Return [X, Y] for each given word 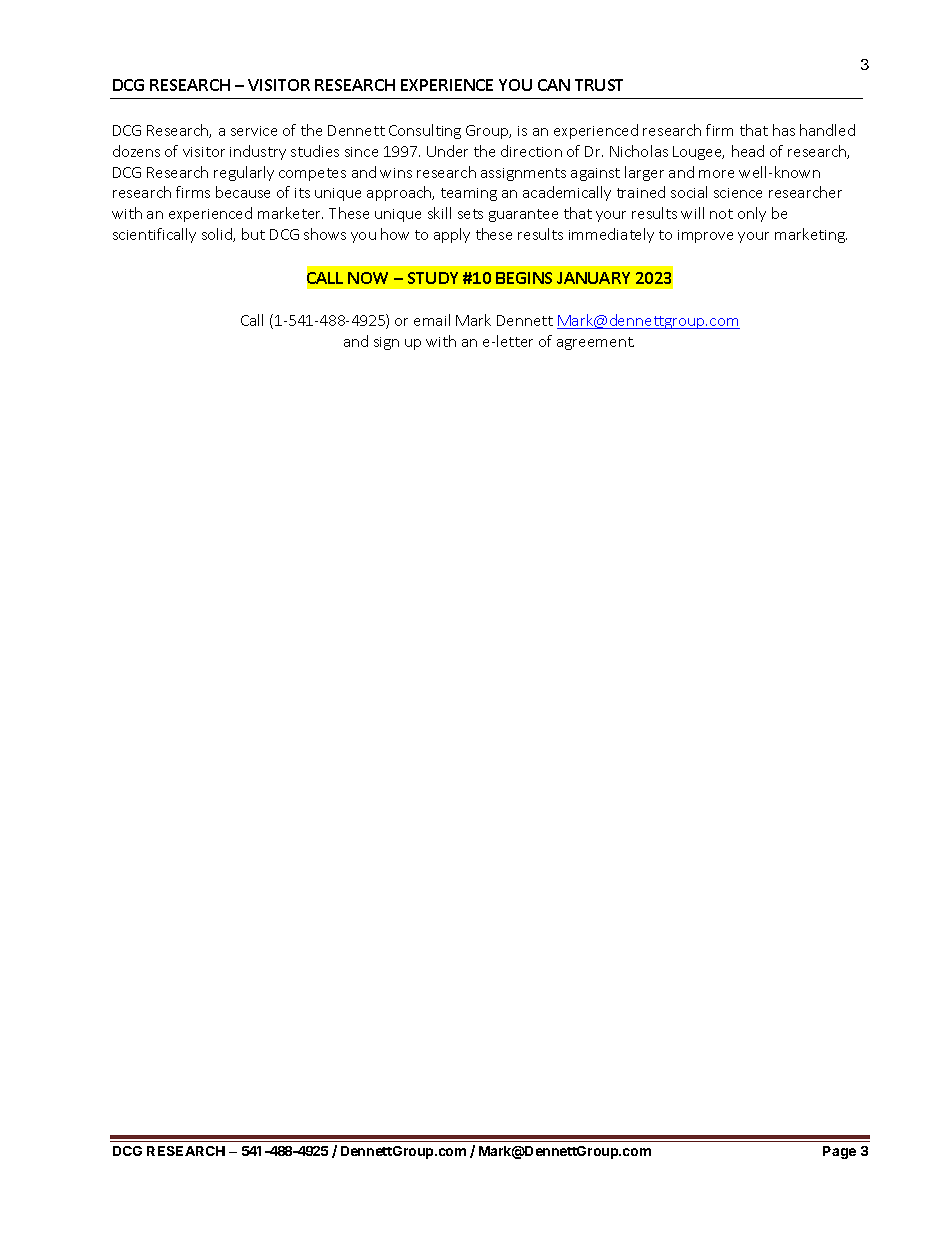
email [432, 320]
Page [839, 1152]
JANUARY [593, 278]
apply [452, 235]
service [254, 131]
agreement [595, 343]
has [784, 130]
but [253, 234]
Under [447, 151]
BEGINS [524, 278]
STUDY [433, 278]
